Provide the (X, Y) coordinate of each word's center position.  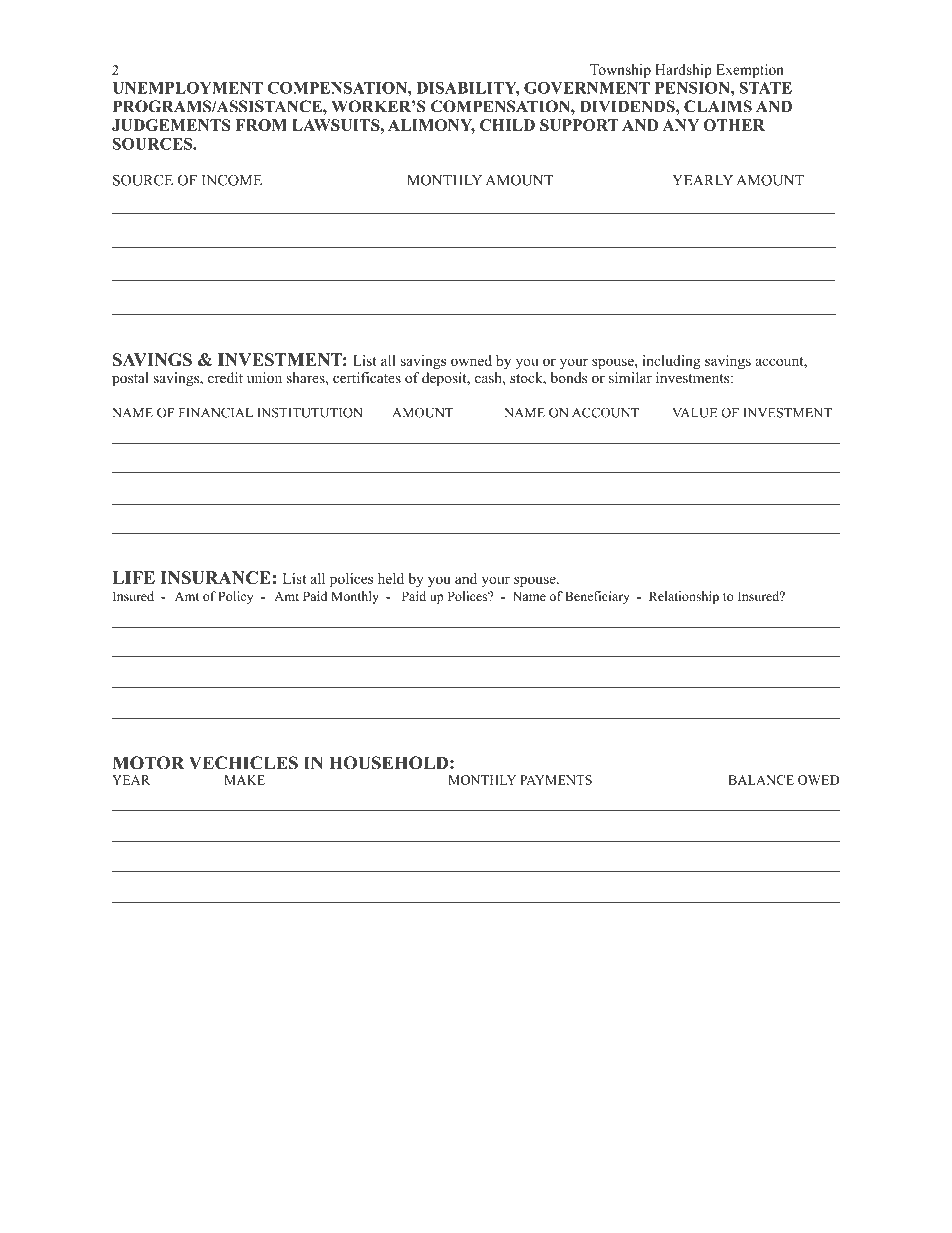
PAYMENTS (556, 780)
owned (471, 360)
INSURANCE (216, 577)
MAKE (244, 780)
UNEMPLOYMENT (187, 88)
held (391, 578)
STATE (765, 88)
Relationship (684, 597)
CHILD (507, 125)
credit (225, 377)
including (672, 362)
